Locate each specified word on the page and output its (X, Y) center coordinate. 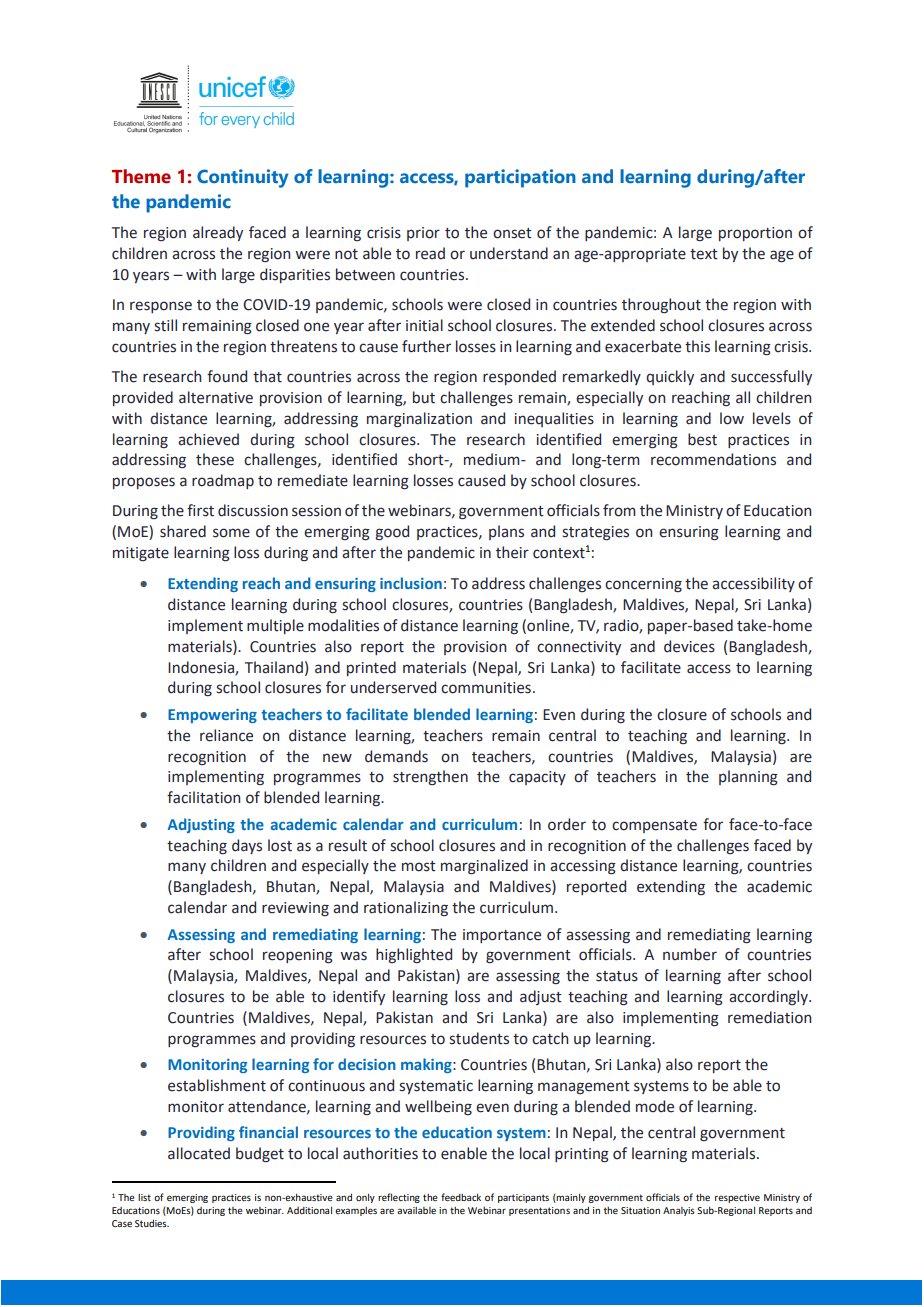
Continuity (243, 178)
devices (689, 646)
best (702, 439)
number (690, 954)
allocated (199, 1153)
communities (486, 688)
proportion (755, 234)
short (427, 459)
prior (423, 234)
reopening (298, 956)
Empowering (212, 716)
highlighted (414, 956)
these (215, 459)
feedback (461, 1197)
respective (737, 1198)
